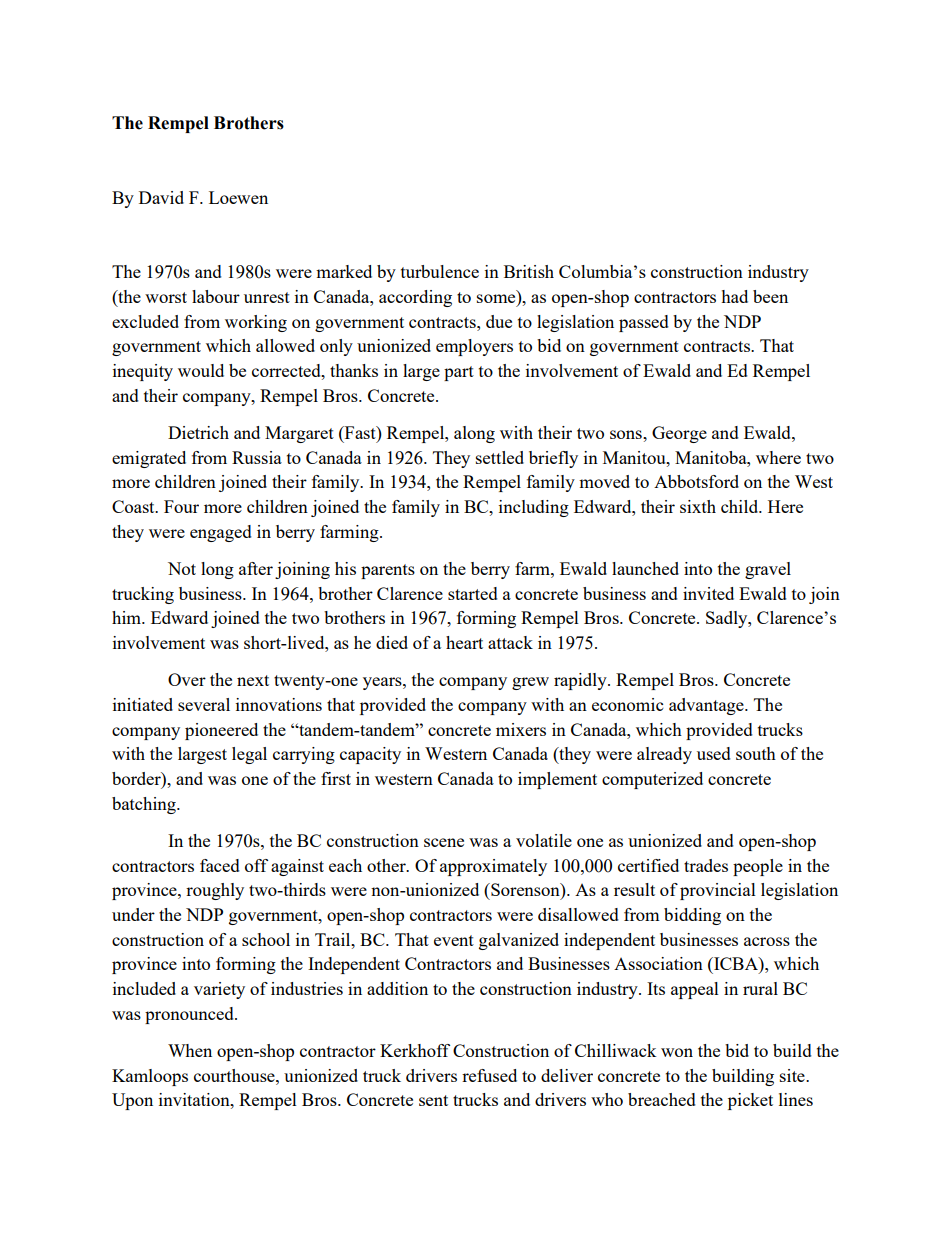  Describe the element at coordinates (181, 506) in the page. I see `Four` at that location.
